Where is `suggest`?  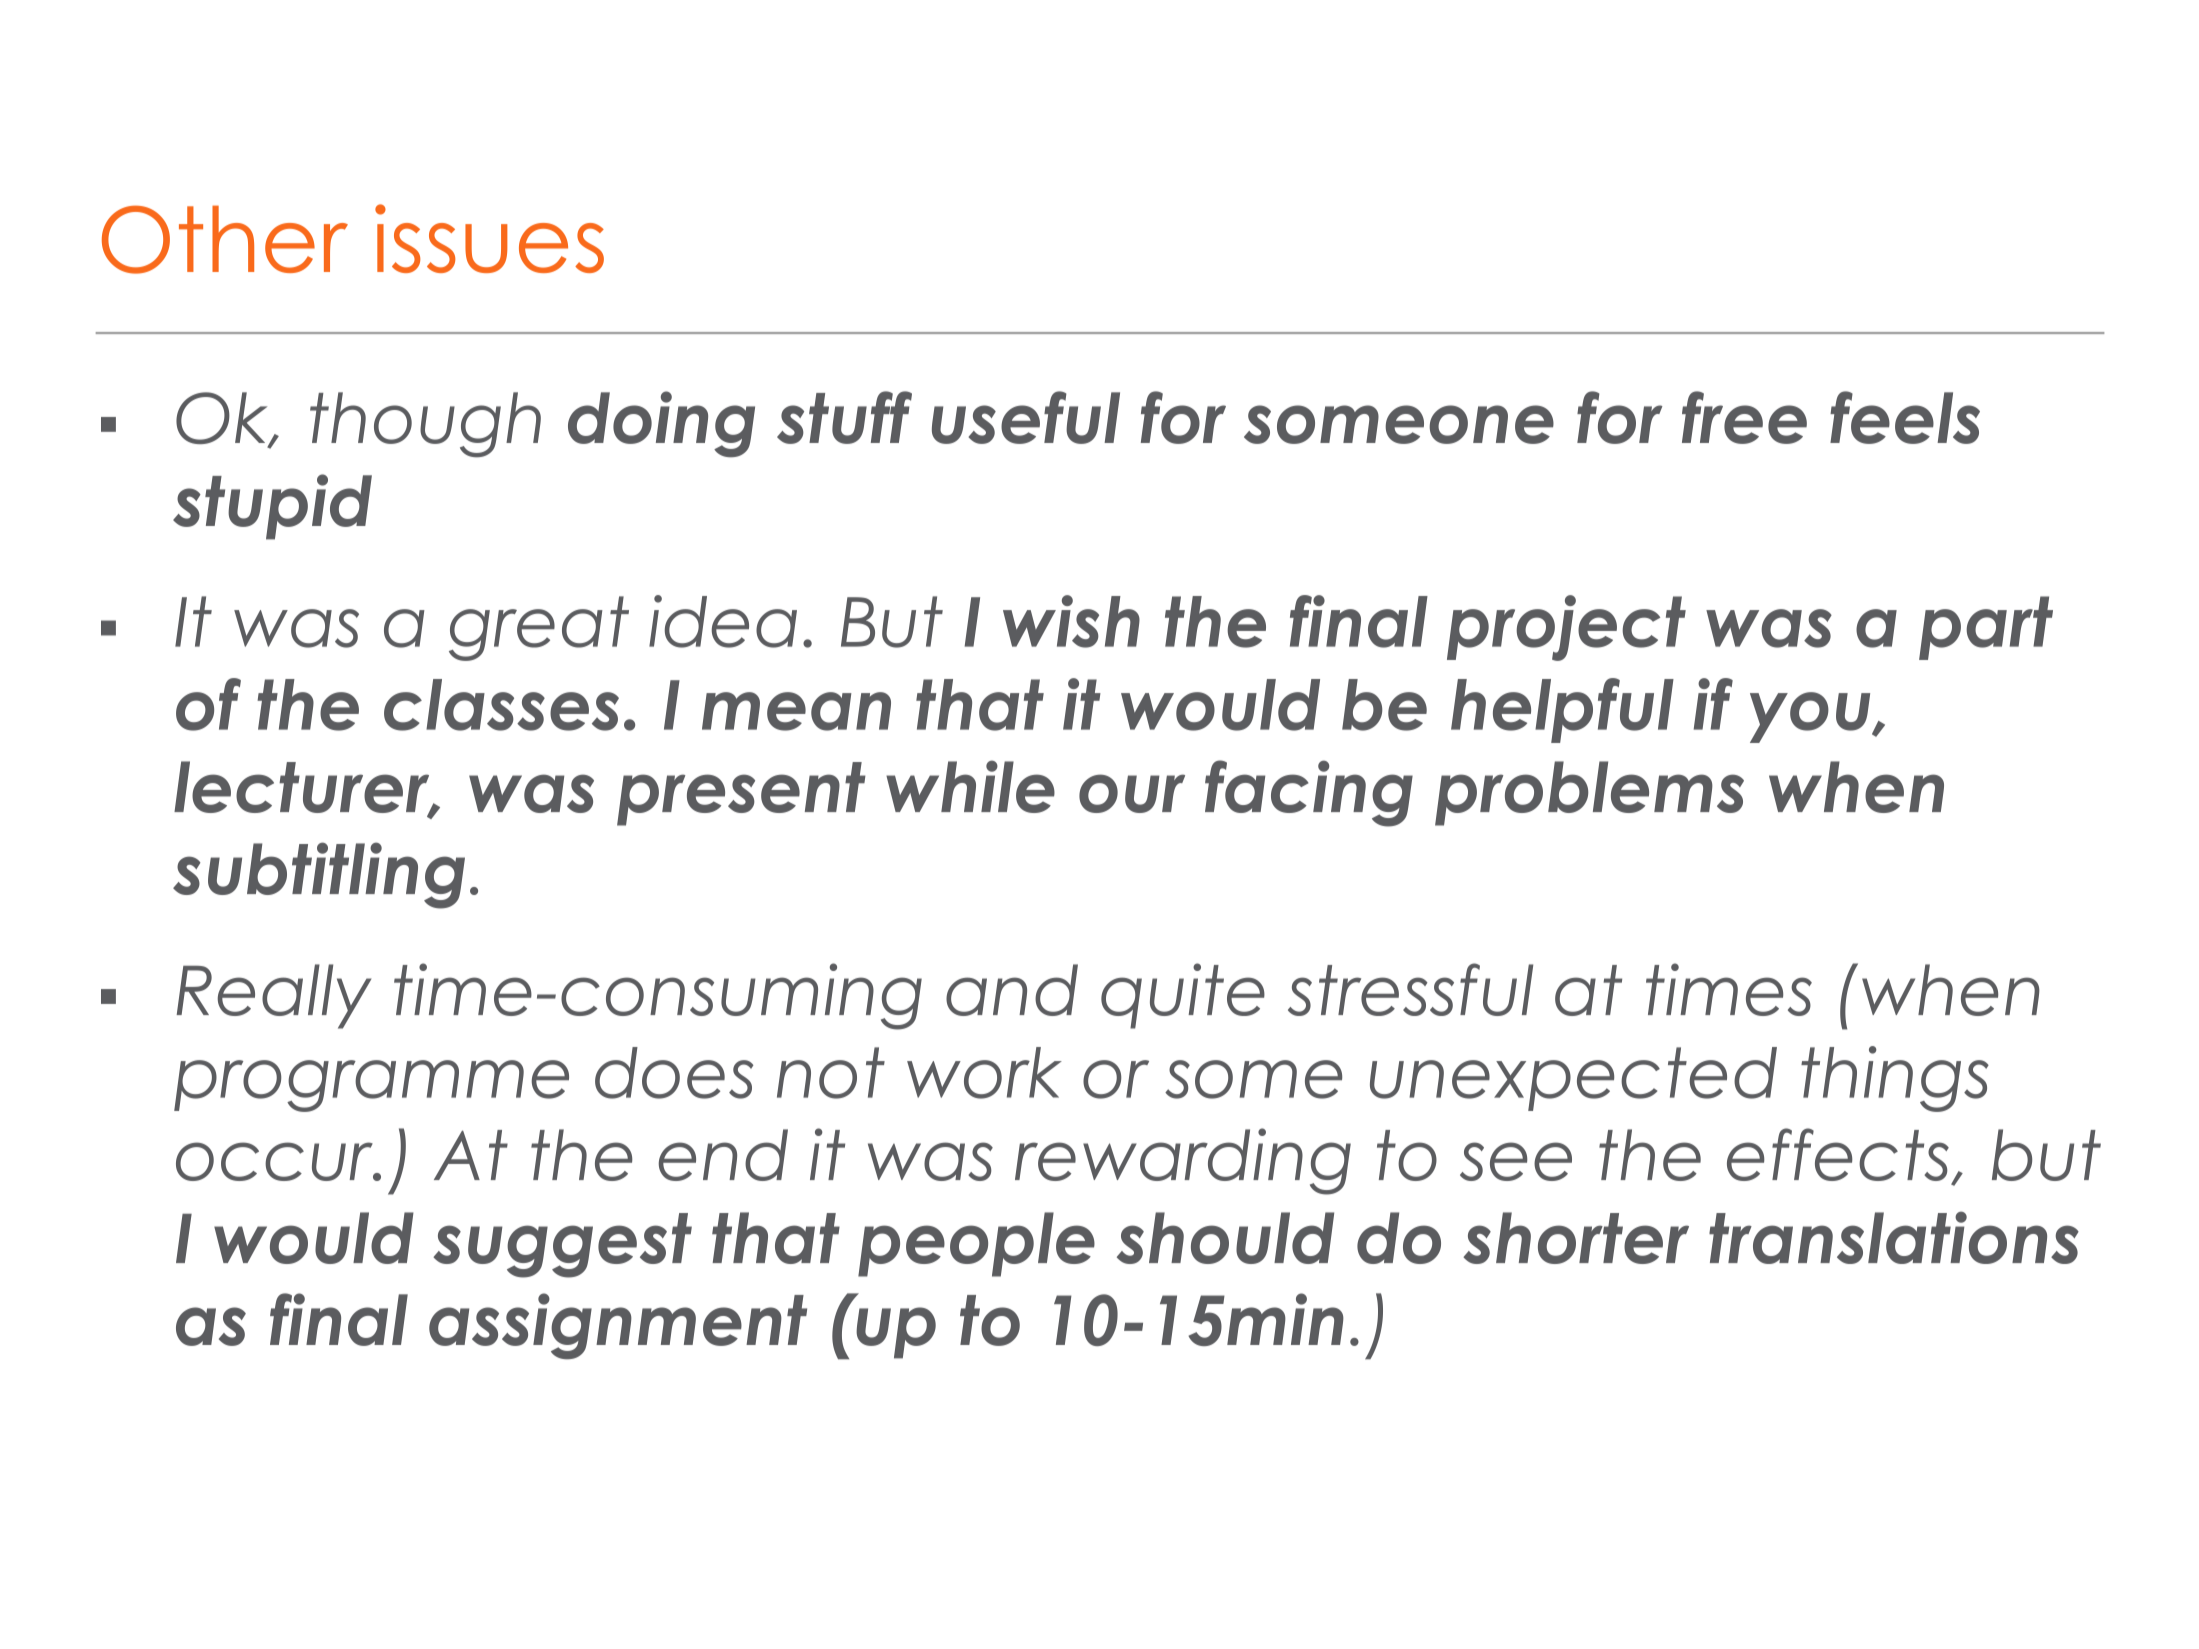 suggest is located at coordinates (562, 1245).
